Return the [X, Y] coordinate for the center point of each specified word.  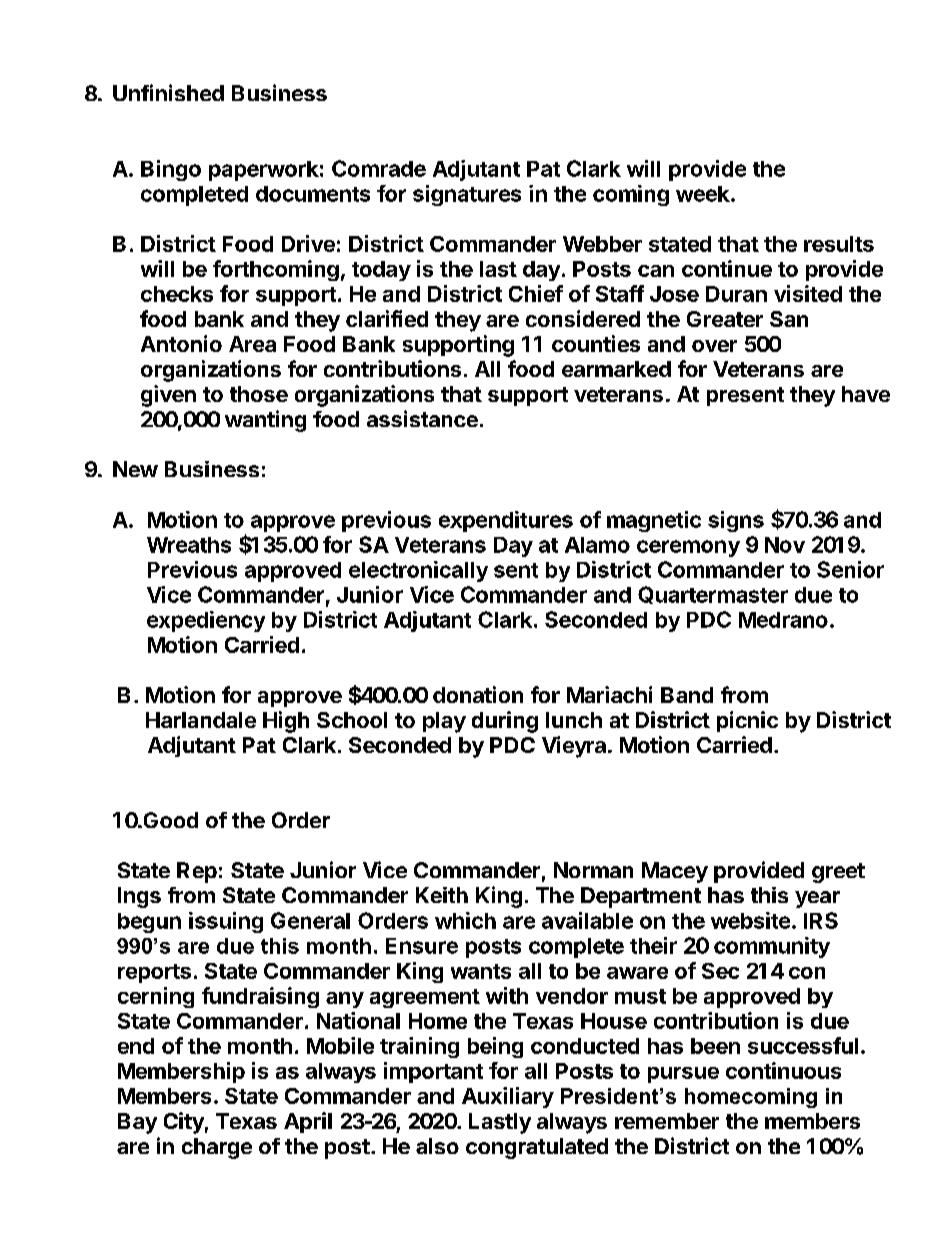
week [704, 194]
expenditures [506, 521]
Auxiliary [508, 1097]
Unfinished [168, 92]
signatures [467, 195]
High [286, 722]
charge [217, 1148]
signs [736, 521]
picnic [747, 721]
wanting [265, 421]
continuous [783, 1070]
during [505, 722]
